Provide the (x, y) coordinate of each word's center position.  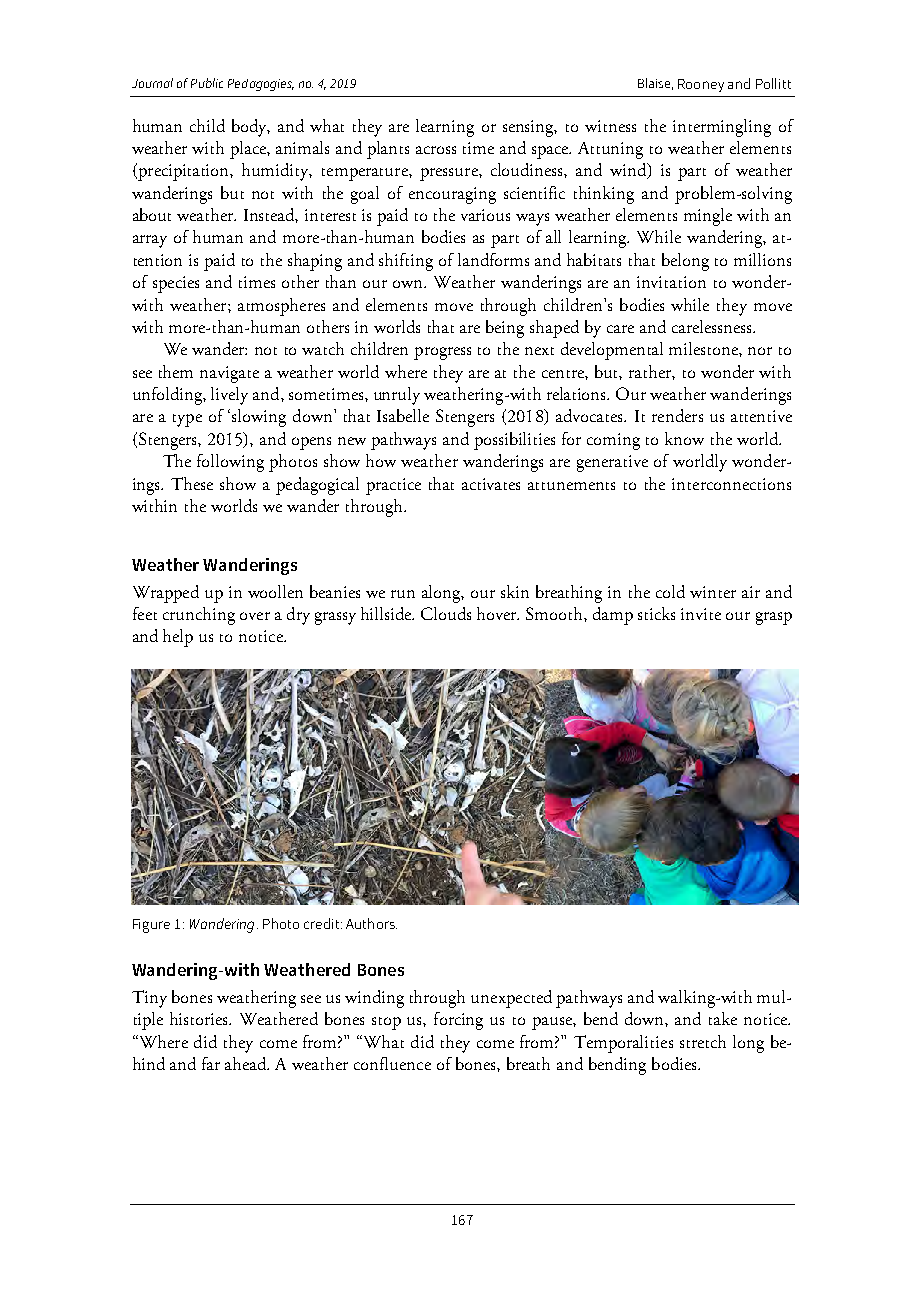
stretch (703, 1041)
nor (760, 351)
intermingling (722, 128)
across (436, 150)
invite (701, 614)
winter (713, 592)
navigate (229, 374)
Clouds (446, 613)
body (251, 128)
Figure (151, 926)
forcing (458, 1021)
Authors (371, 923)
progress (442, 353)
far (211, 1063)
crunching (199, 616)
